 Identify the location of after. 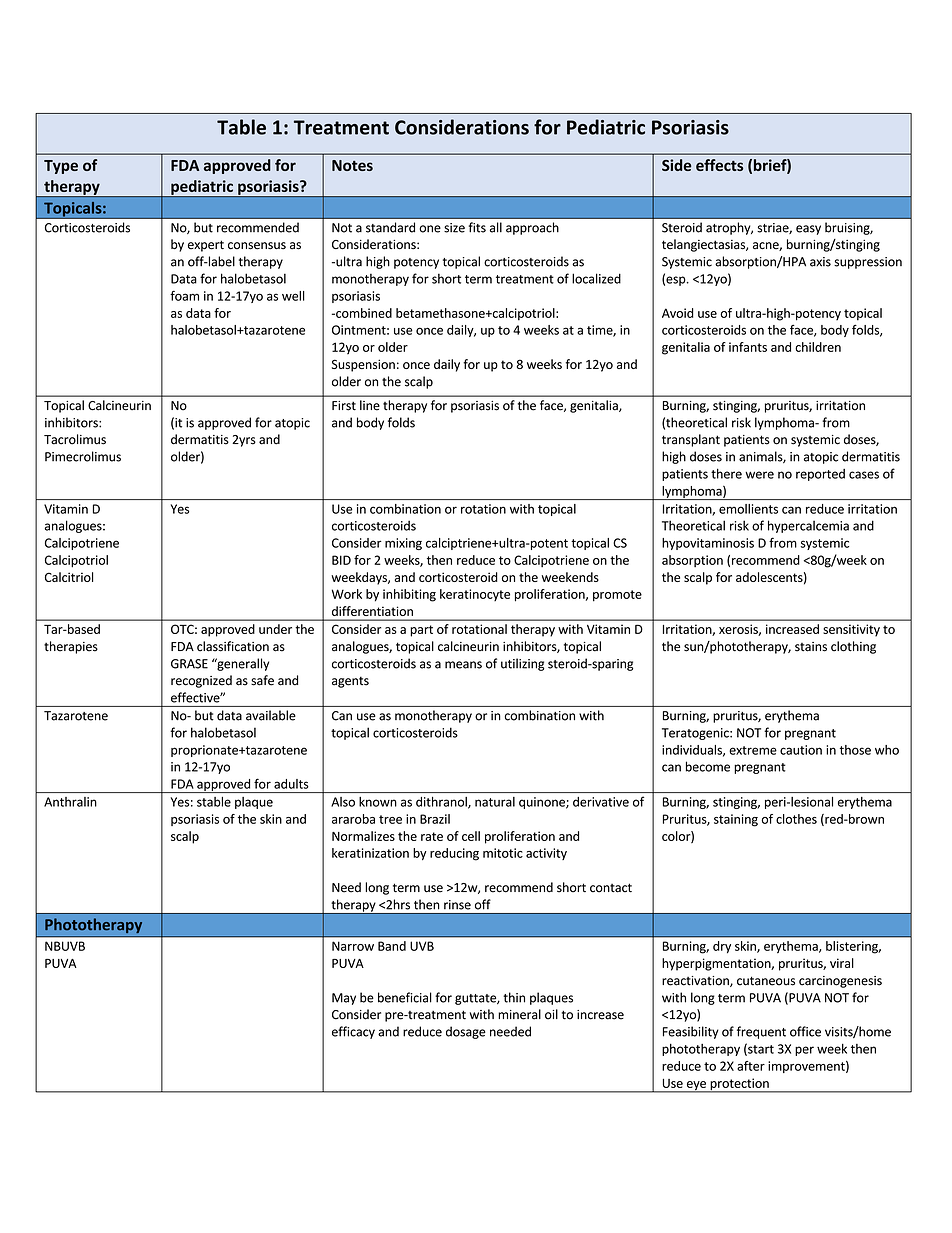
(751, 1066).
